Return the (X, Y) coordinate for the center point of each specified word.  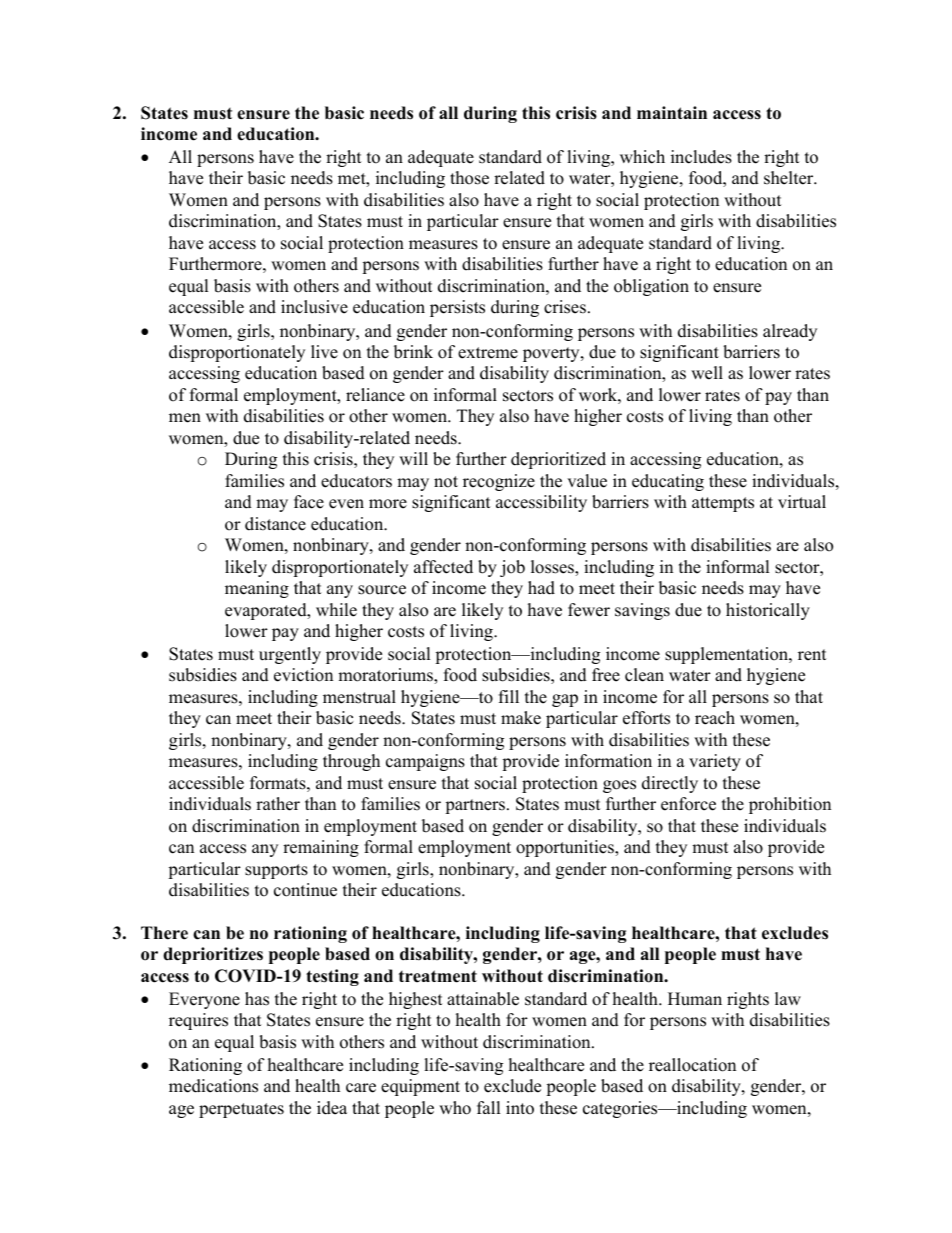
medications (213, 1086)
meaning (257, 589)
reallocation (692, 1065)
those (469, 178)
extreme (488, 353)
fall (489, 1107)
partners (475, 806)
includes (701, 157)
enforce (688, 804)
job (512, 568)
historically (768, 611)
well (707, 373)
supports (276, 871)
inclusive (314, 307)
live (324, 352)
